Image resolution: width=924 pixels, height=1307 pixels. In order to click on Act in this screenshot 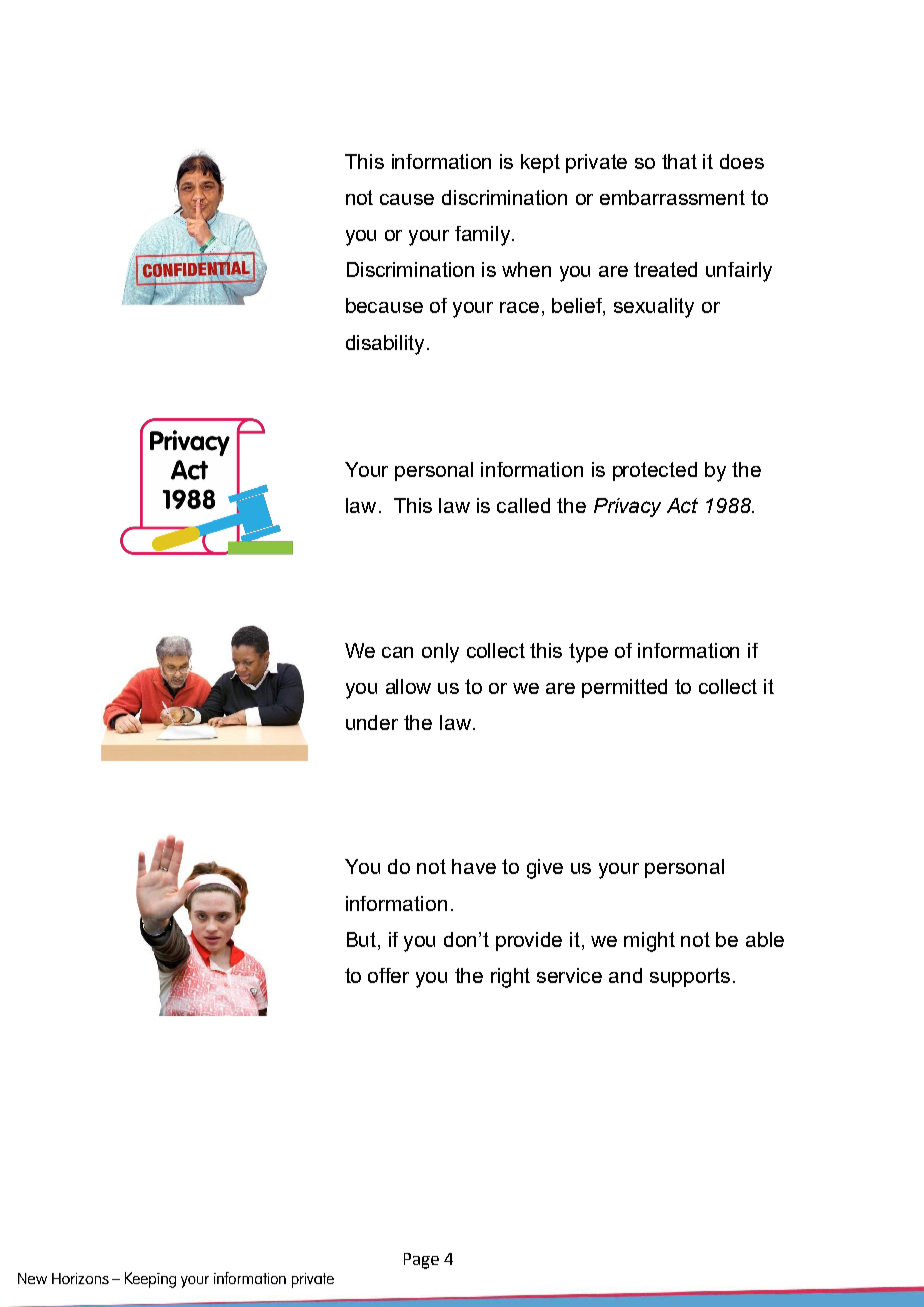, I will do `click(682, 505)`.
